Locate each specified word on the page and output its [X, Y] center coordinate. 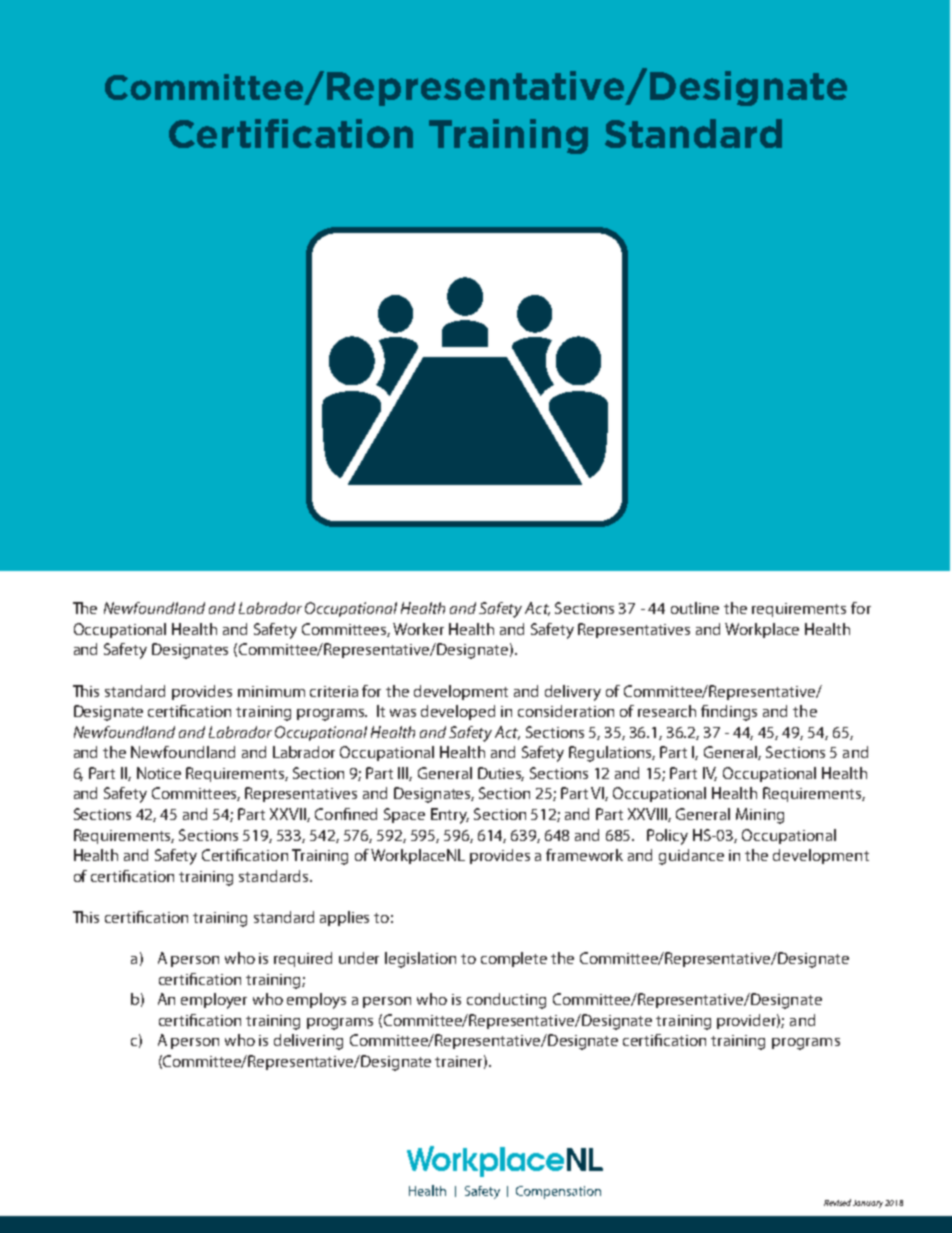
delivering [308, 1042]
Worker [418, 629]
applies [344, 918]
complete [514, 959]
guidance [691, 857]
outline [695, 608]
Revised [837, 1202]
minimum [271, 691]
